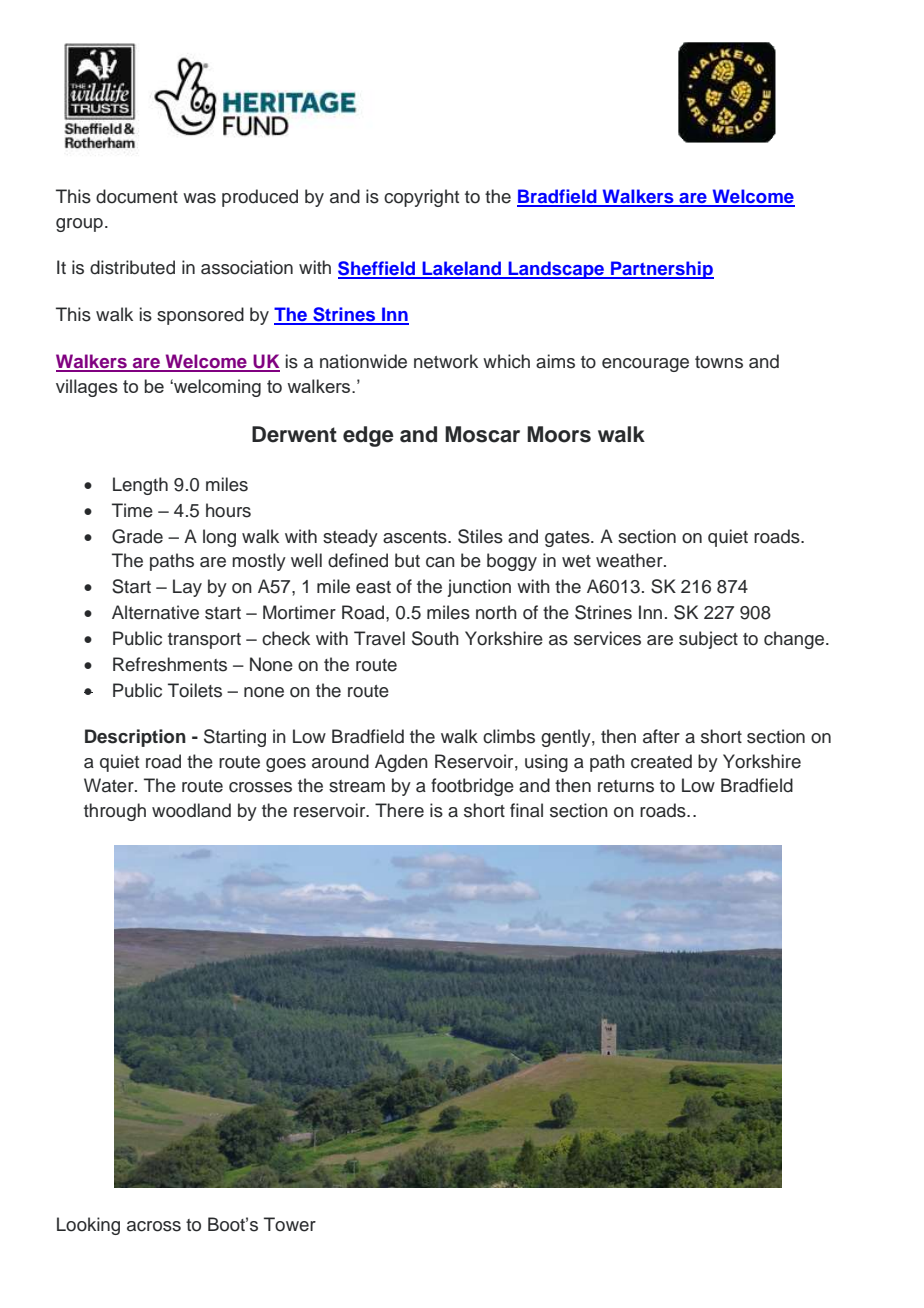 The width and height of the screenshot is (924, 1308). Describe the element at coordinates (526, 810) in the screenshot. I see `final` at that location.
